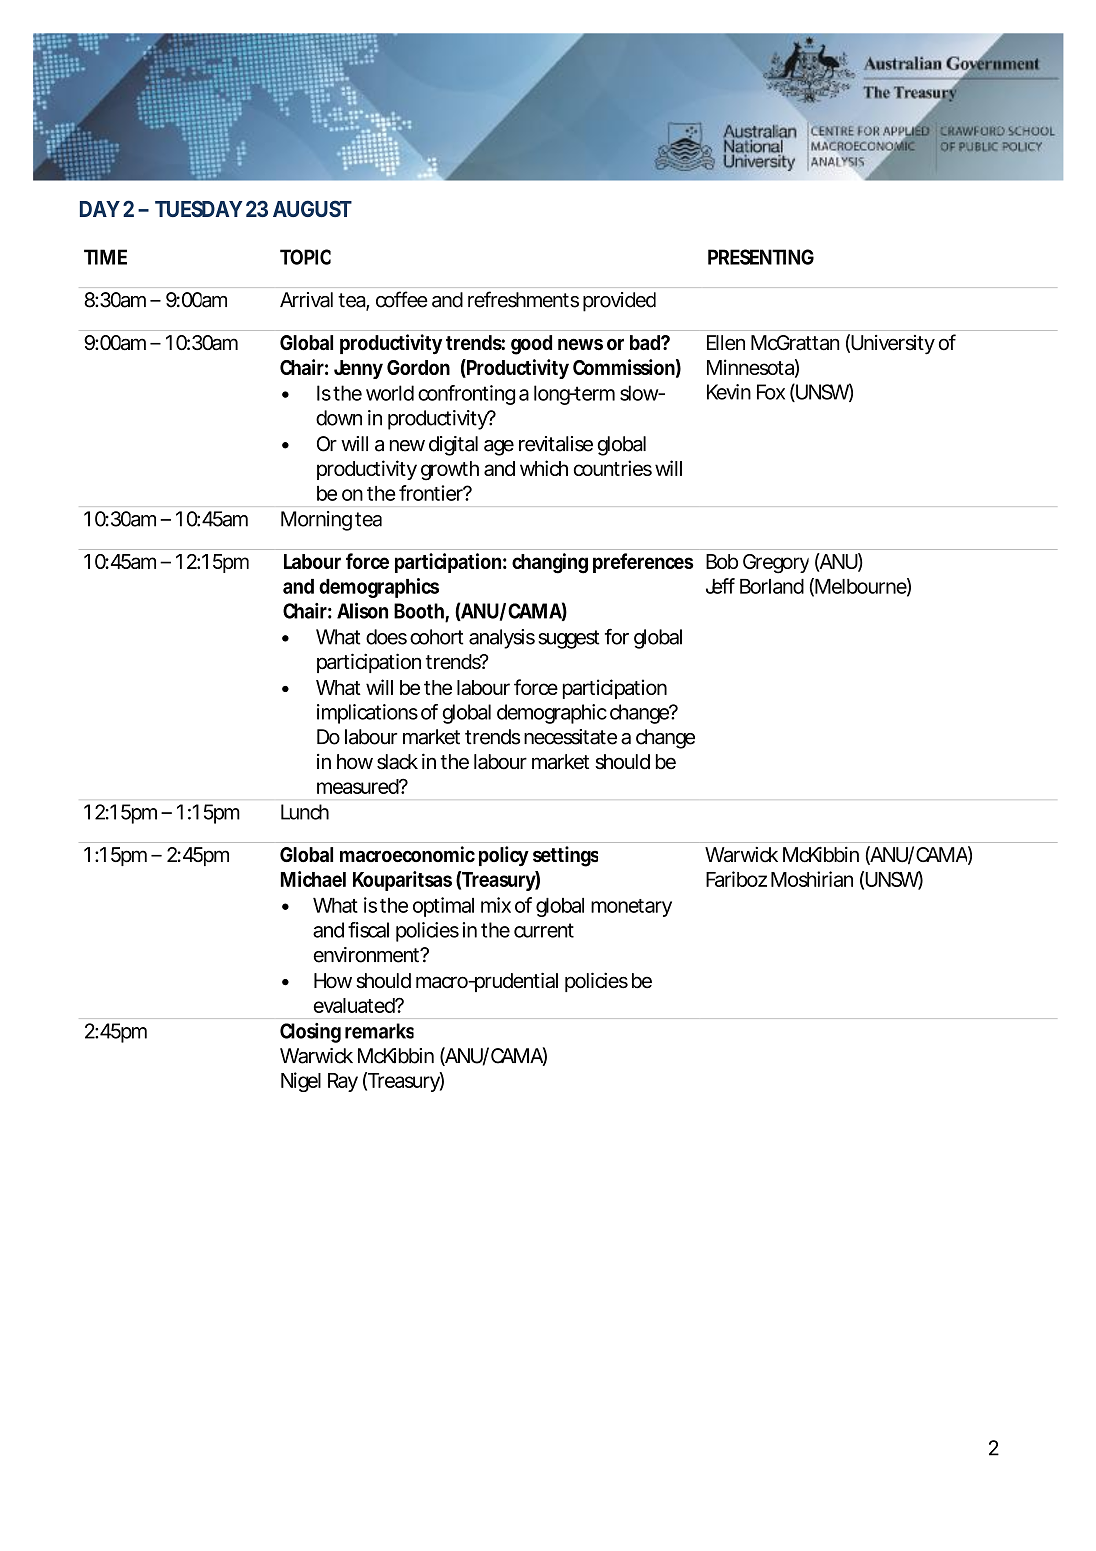 The height and width of the image is (1551, 1096). What do you see at coordinates (570, 737) in the image?
I see `necessitate` at bounding box center [570, 737].
